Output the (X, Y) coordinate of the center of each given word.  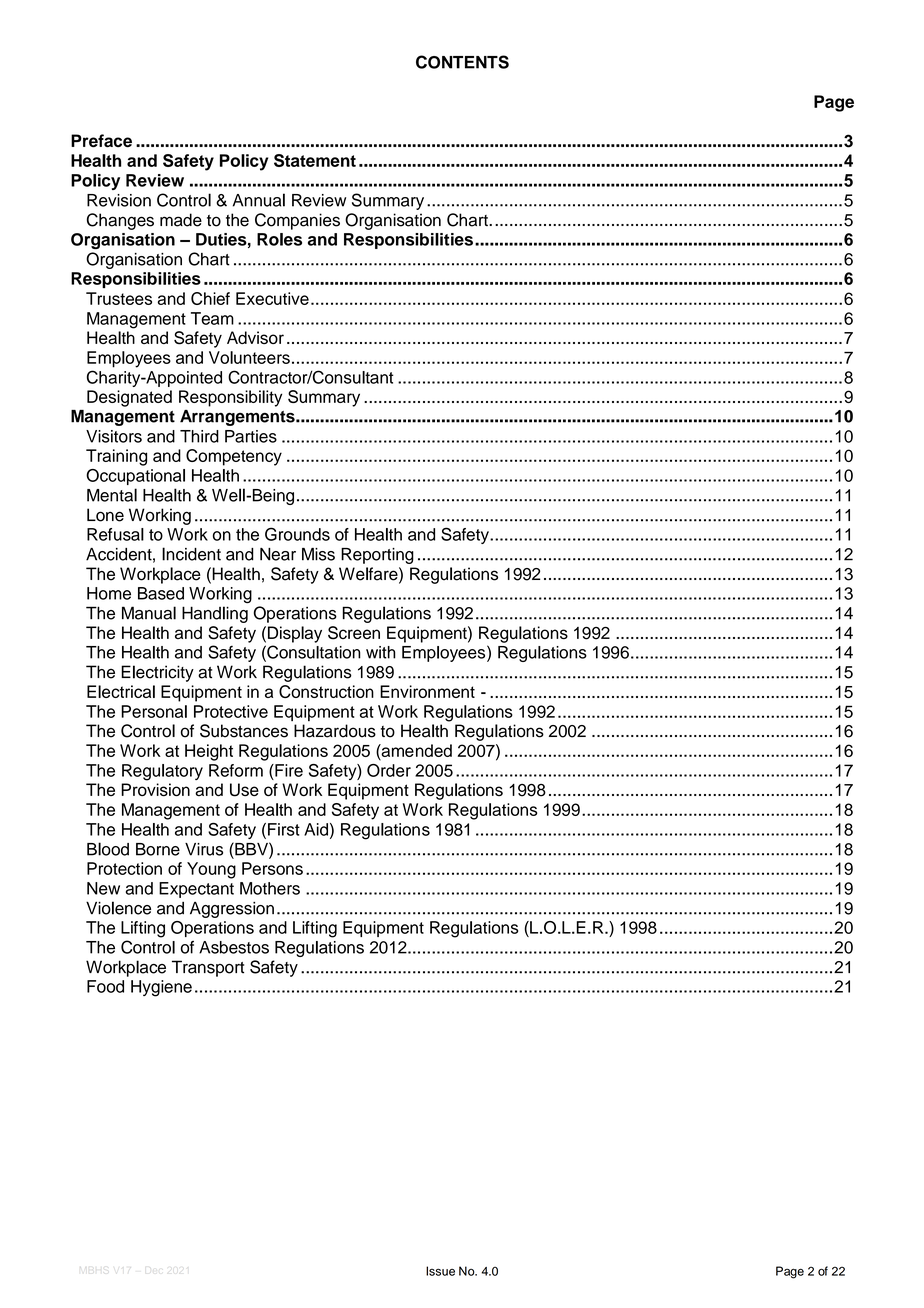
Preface (101, 140)
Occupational (135, 477)
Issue (440, 1271)
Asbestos (234, 947)
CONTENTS (462, 62)
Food (105, 986)
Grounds (297, 534)
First (284, 829)
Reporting (377, 556)
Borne (158, 849)
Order (389, 770)
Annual (259, 200)
